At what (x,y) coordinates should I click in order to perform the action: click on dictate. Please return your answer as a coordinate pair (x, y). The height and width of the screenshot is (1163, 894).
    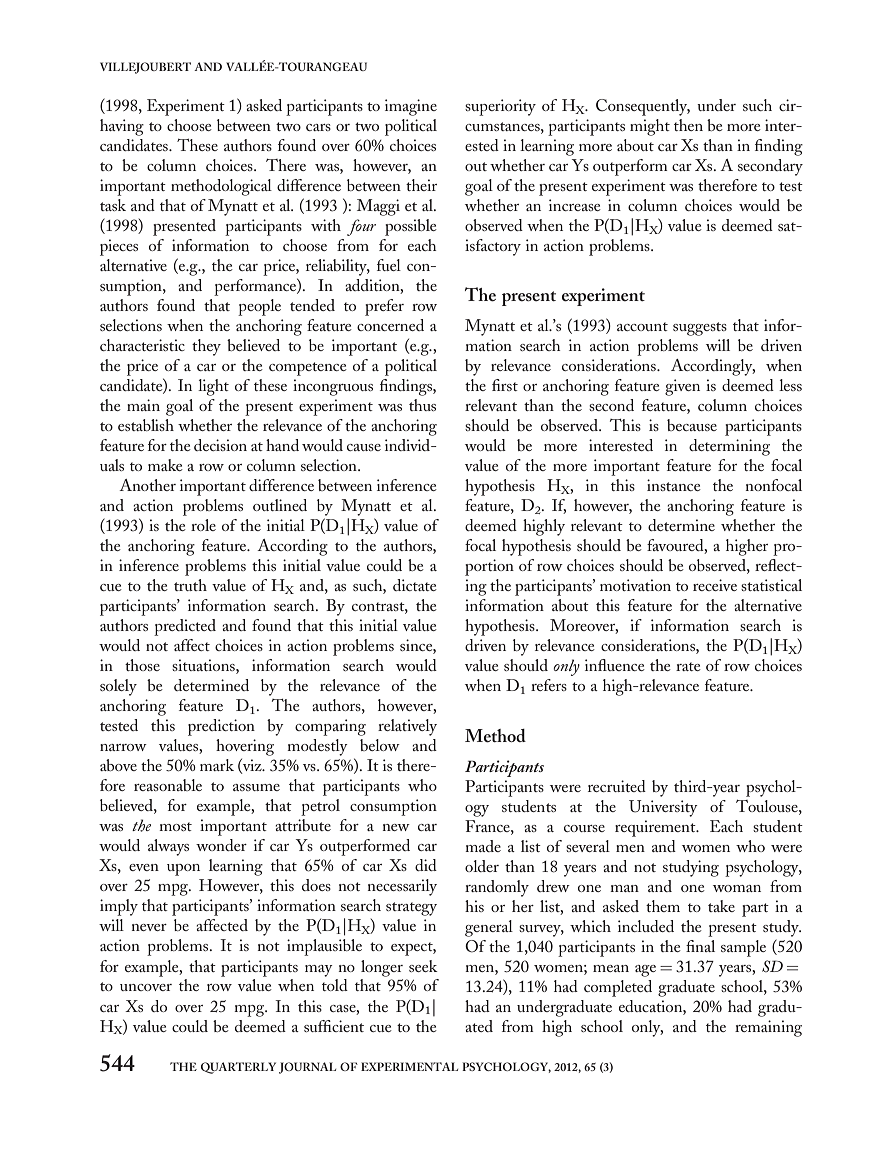
    Looking at the image, I should click on (415, 585).
